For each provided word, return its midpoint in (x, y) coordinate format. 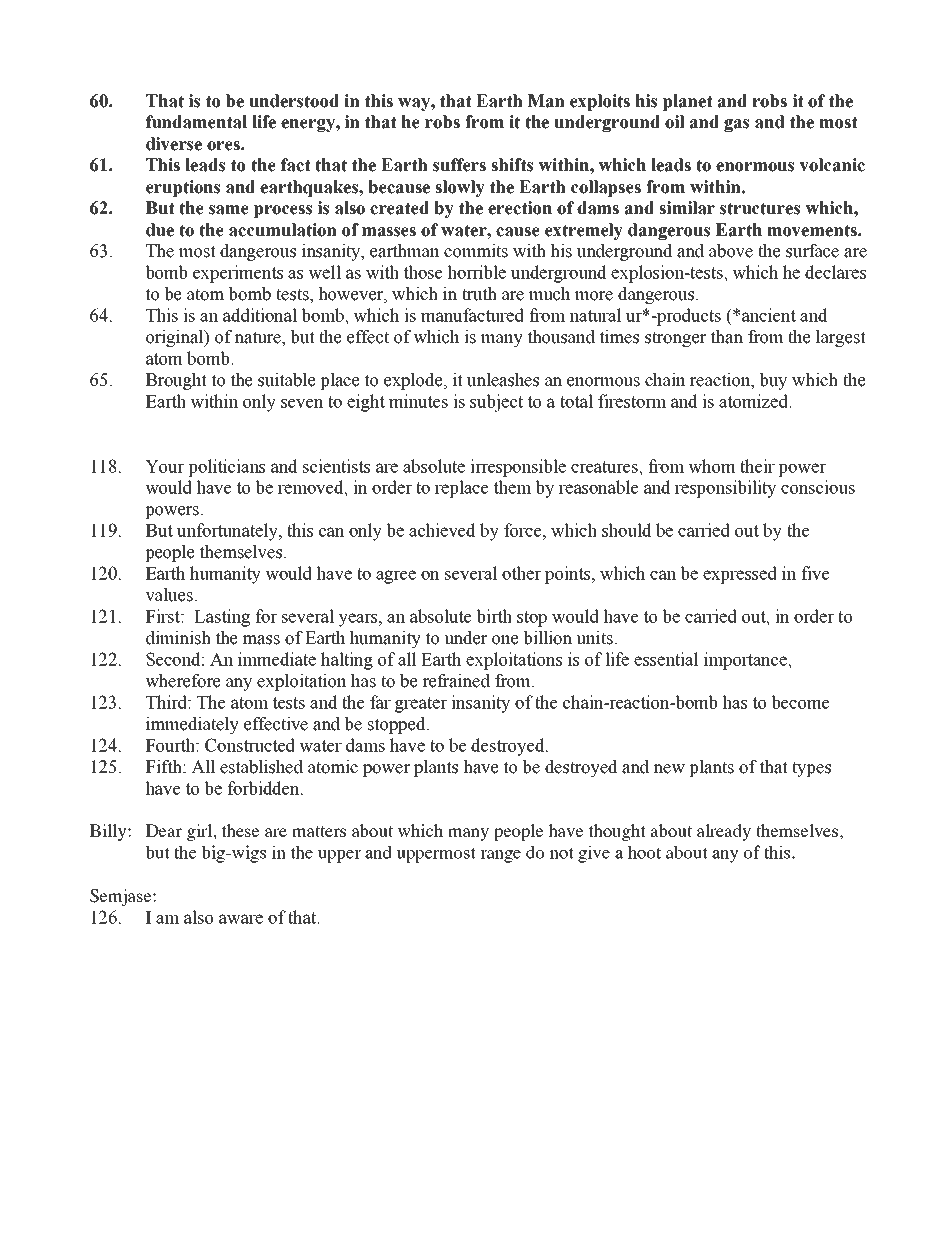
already (724, 832)
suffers (459, 165)
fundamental (196, 122)
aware (241, 919)
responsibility (725, 489)
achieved (442, 530)
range (500, 856)
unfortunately (228, 532)
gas (736, 125)
